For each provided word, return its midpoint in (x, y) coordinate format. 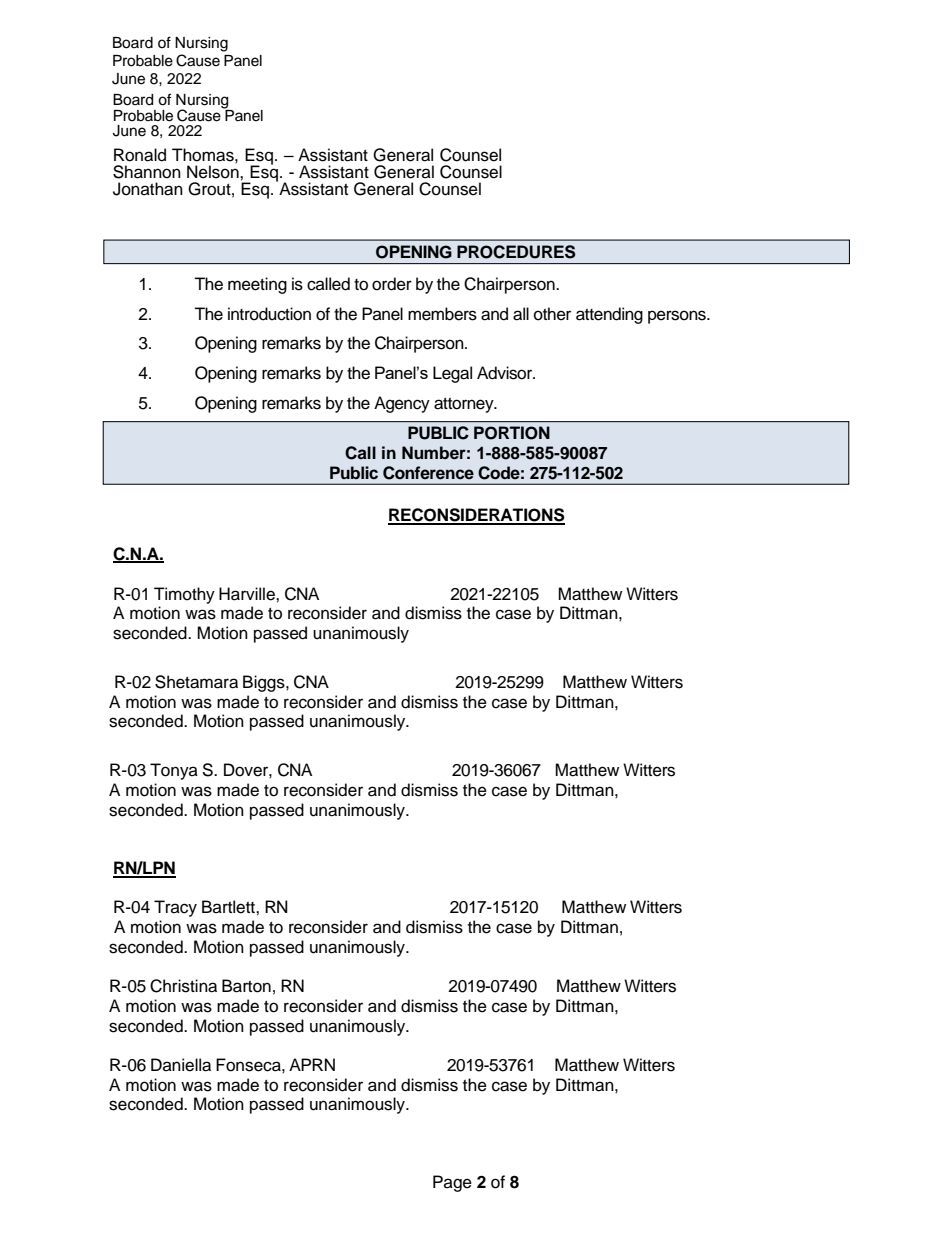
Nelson (214, 172)
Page (452, 1183)
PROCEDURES (516, 252)
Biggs (265, 683)
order (392, 284)
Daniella (181, 1065)
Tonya (174, 771)
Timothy (184, 595)
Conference (428, 473)
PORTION (512, 433)
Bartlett (229, 907)
